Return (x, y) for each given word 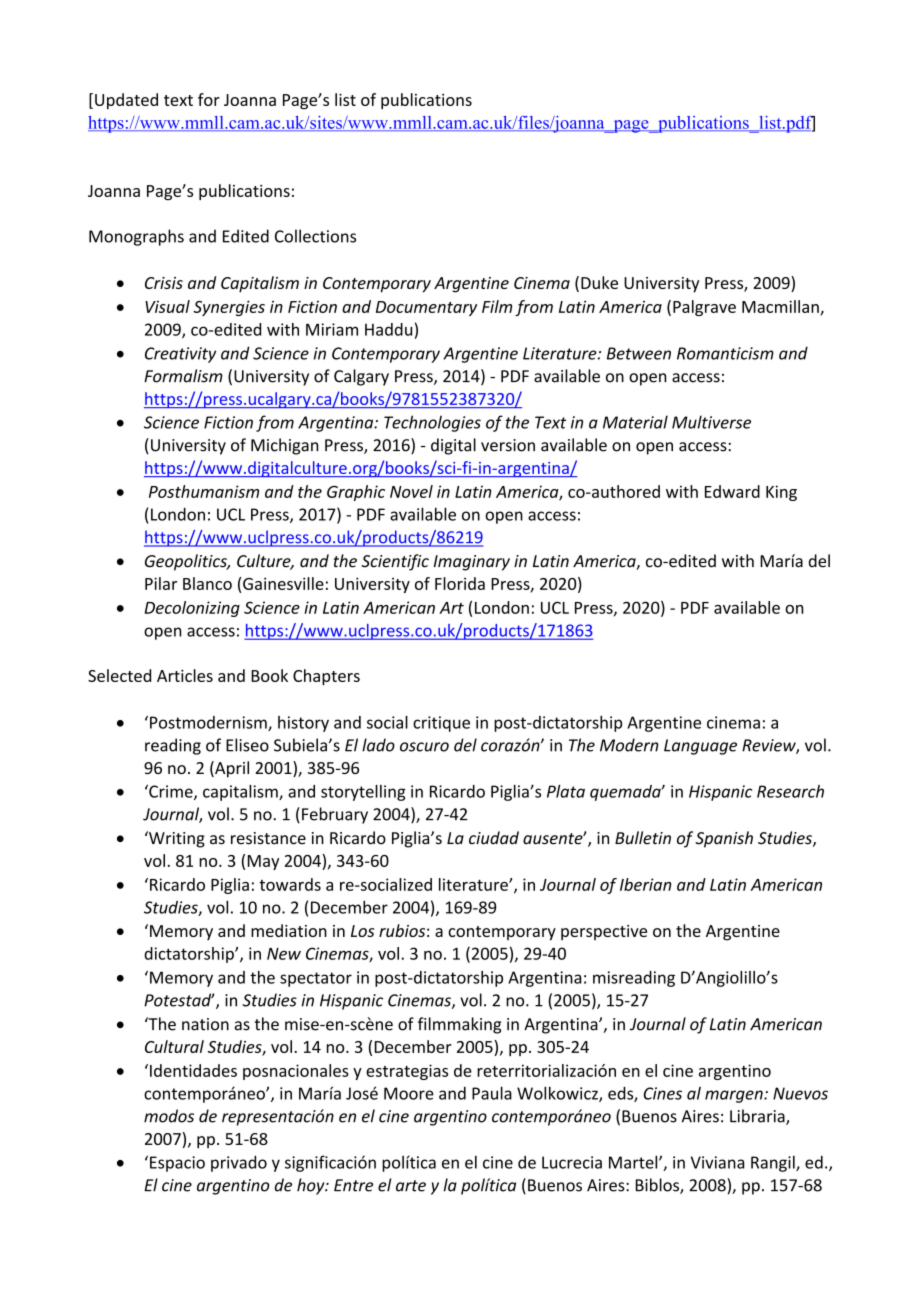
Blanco (207, 583)
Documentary (426, 308)
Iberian (645, 884)
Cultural (174, 1046)
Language (700, 747)
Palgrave (704, 308)
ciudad (494, 838)
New (284, 954)
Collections (315, 236)
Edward (732, 491)
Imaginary (472, 563)
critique (441, 724)
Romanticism (725, 353)
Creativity (180, 355)
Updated (126, 101)
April (231, 769)
